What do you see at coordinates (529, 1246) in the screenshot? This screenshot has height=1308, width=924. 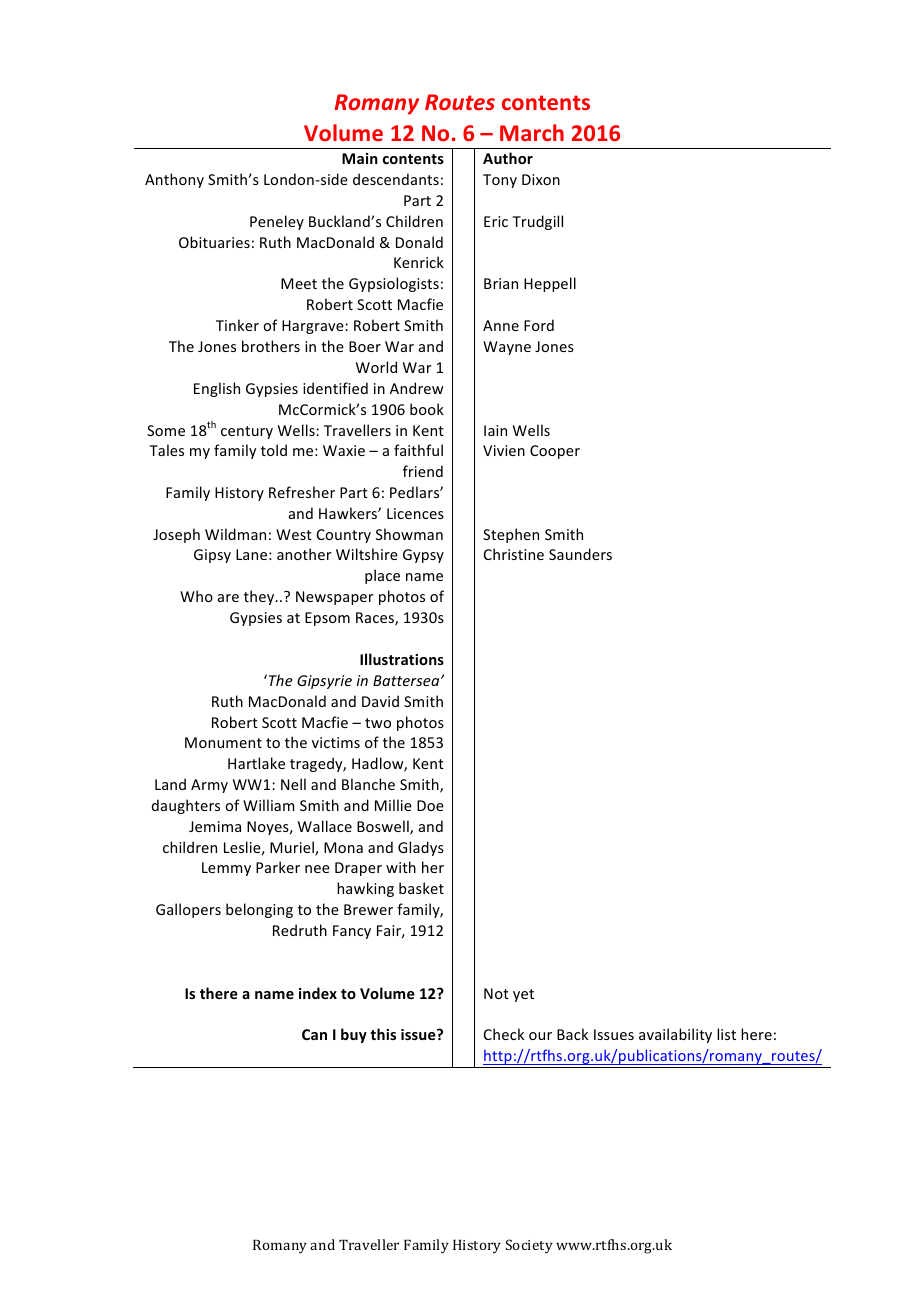 I see `Society` at bounding box center [529, 1246].
